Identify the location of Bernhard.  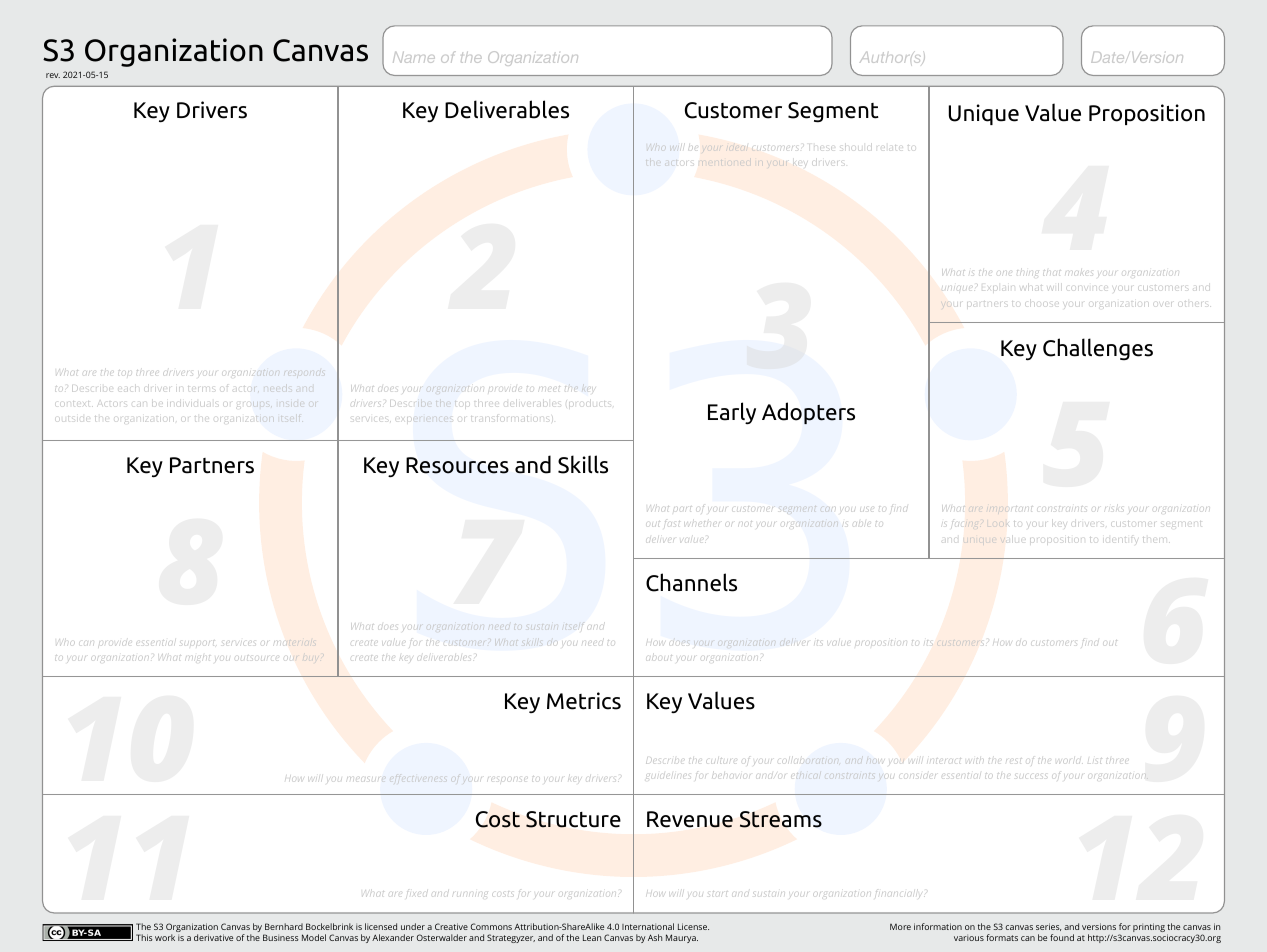
(284, 926).
